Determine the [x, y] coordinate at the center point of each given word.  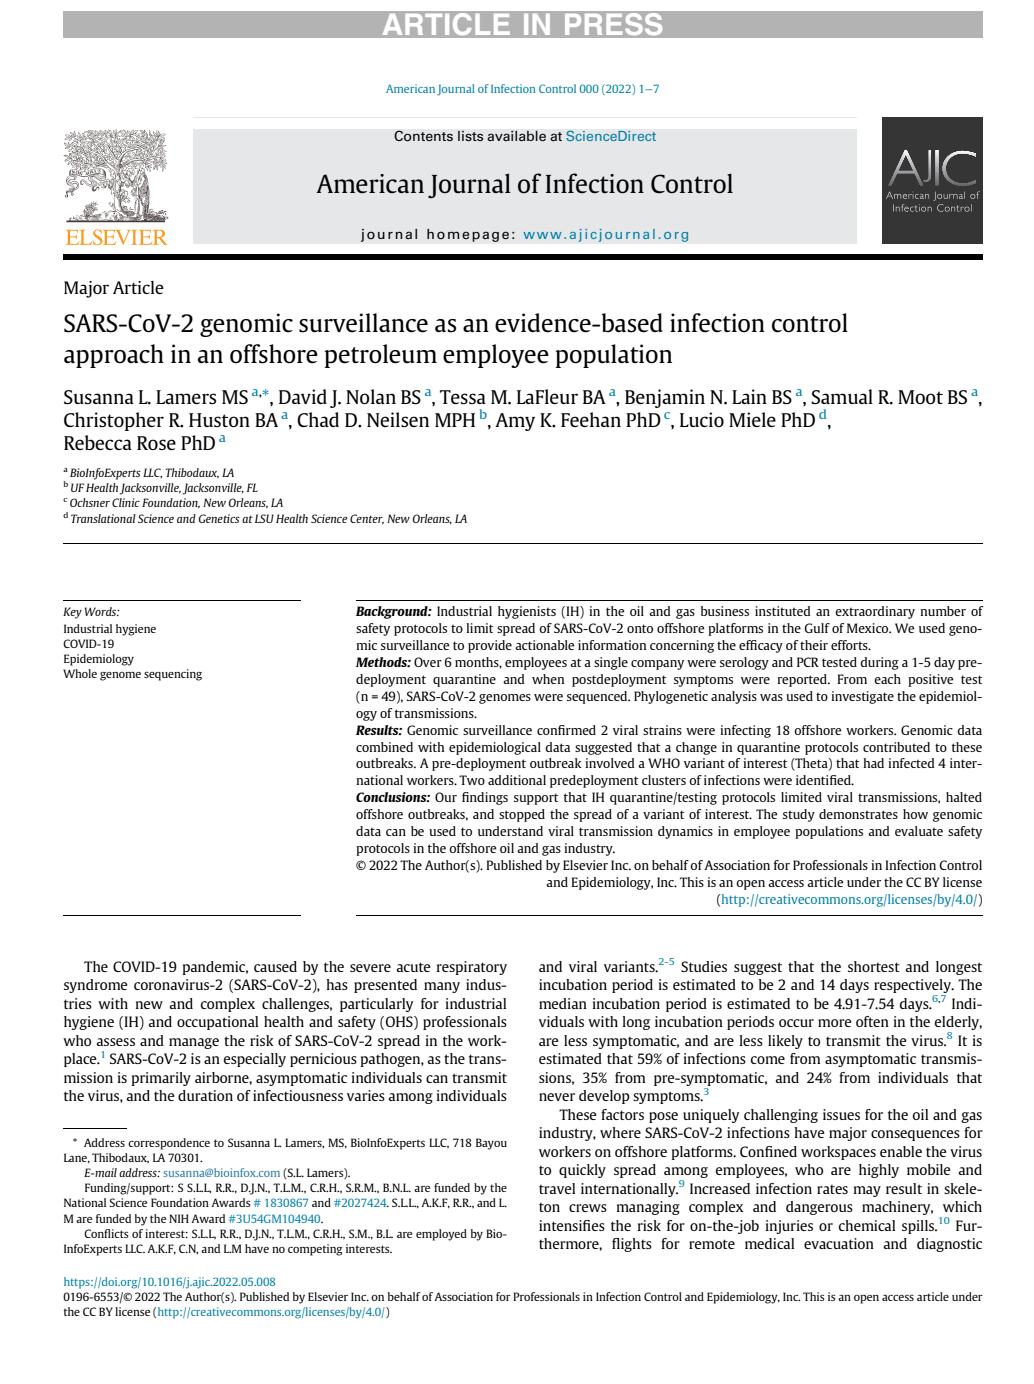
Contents [423, 136]
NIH [179, 1218]
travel [557, 1188]
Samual [842, 396]
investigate [862, 697]
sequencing [173, 675]
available [516, 136]
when [548, 679]
